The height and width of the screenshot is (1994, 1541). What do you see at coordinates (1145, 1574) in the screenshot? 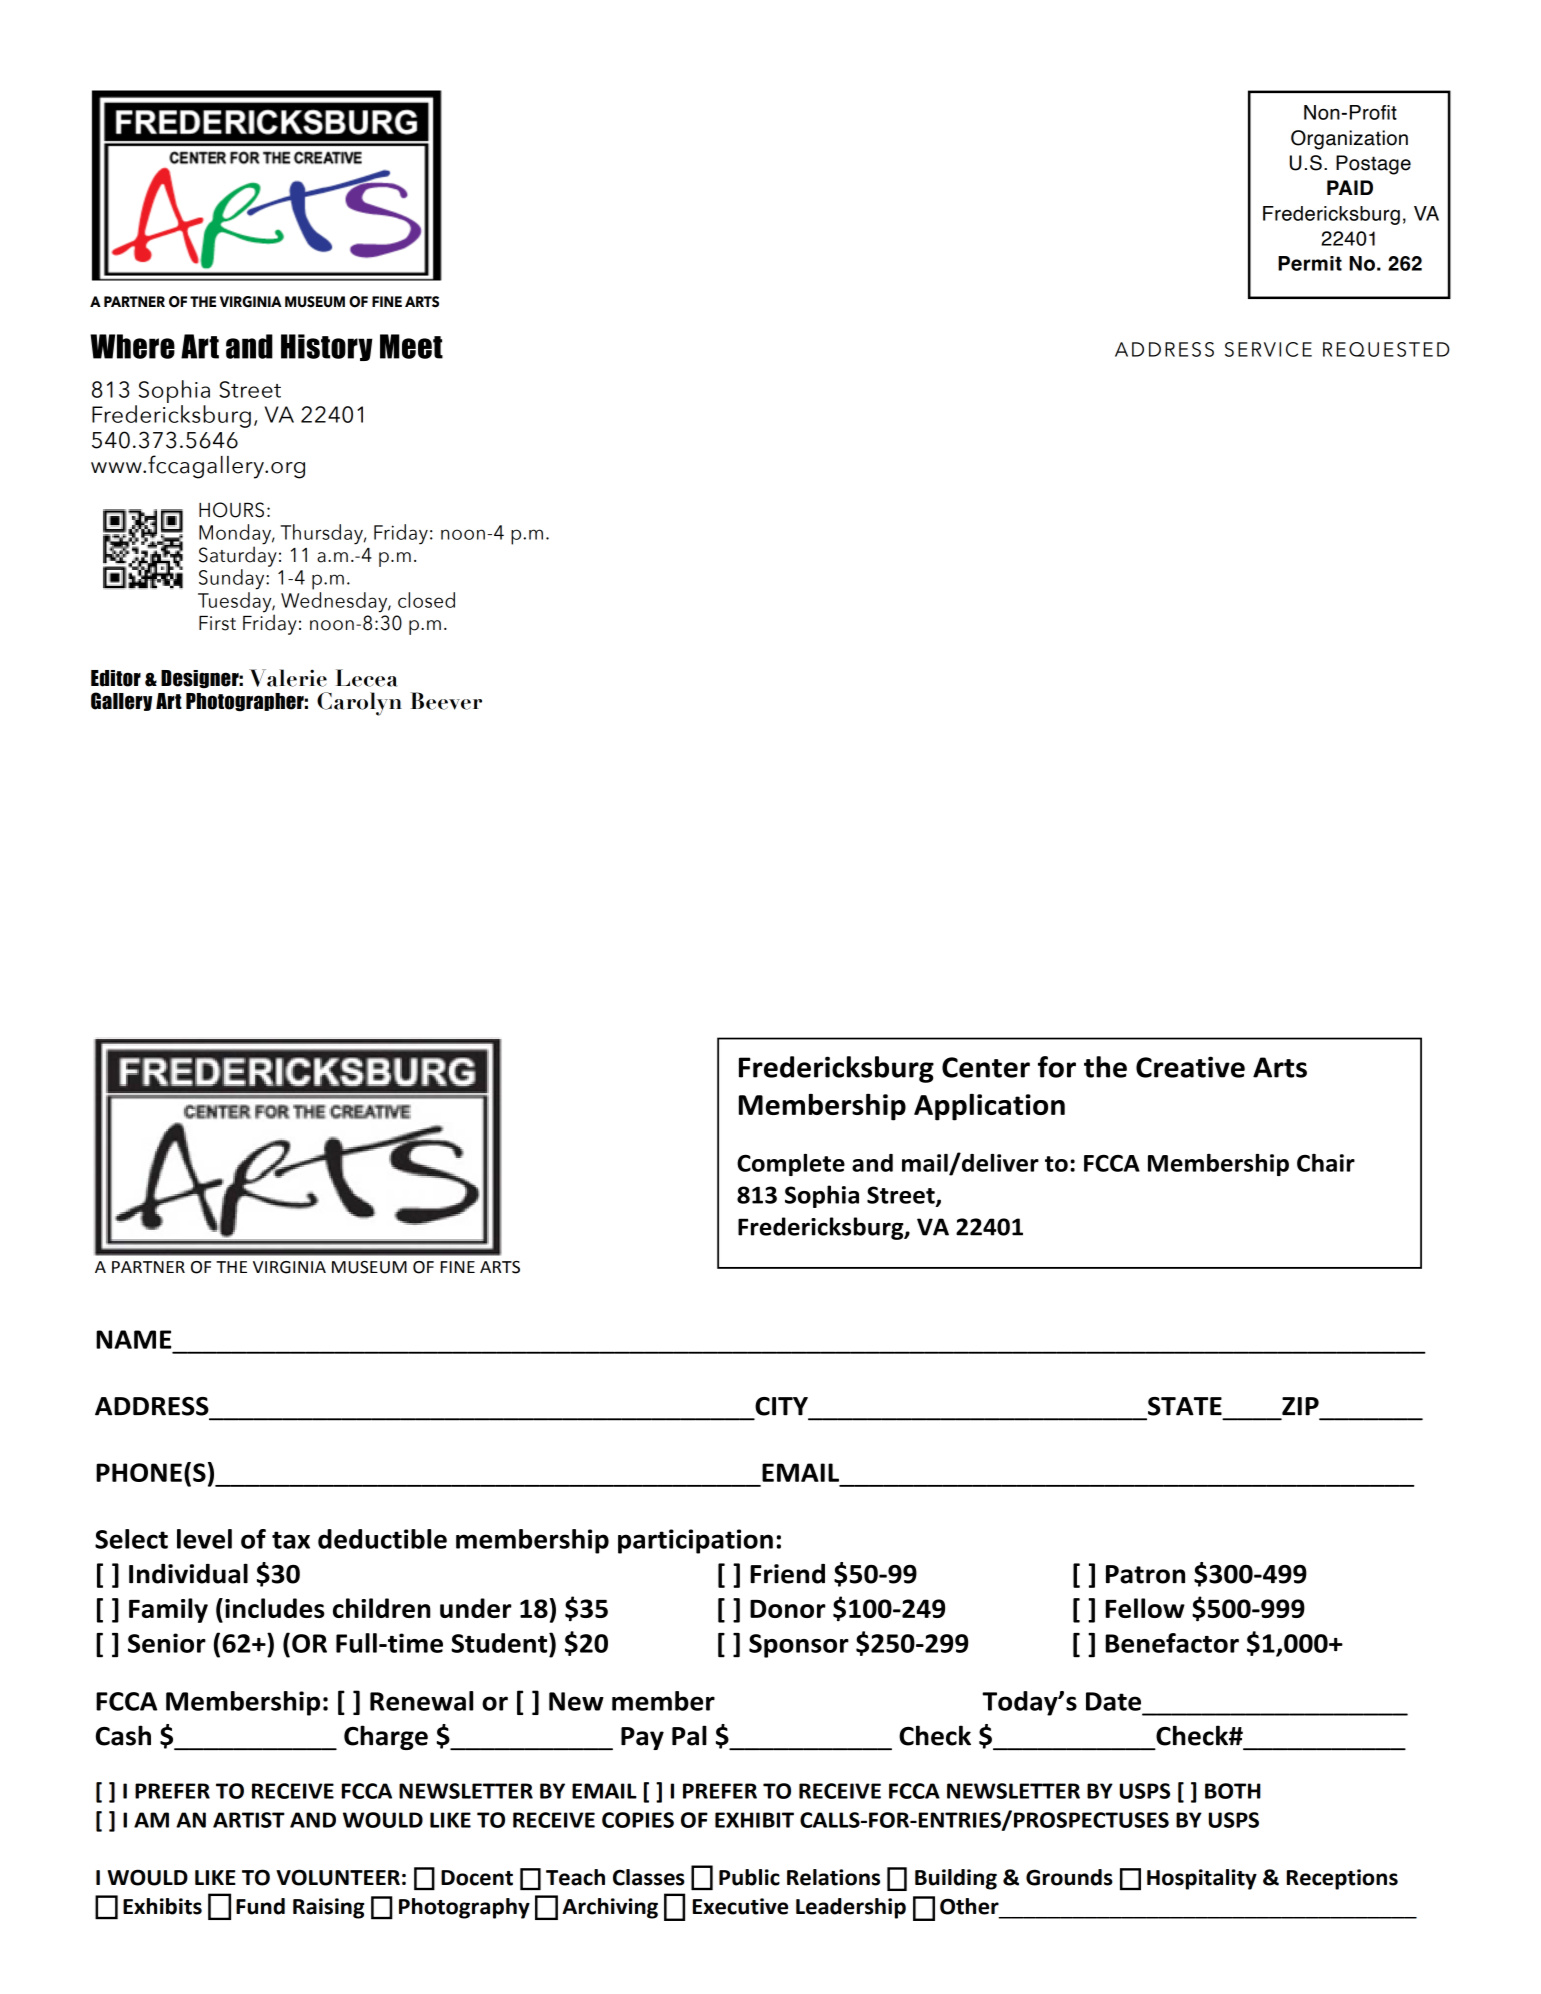
I see `Patron` at bounding box center [1145, 1574].
